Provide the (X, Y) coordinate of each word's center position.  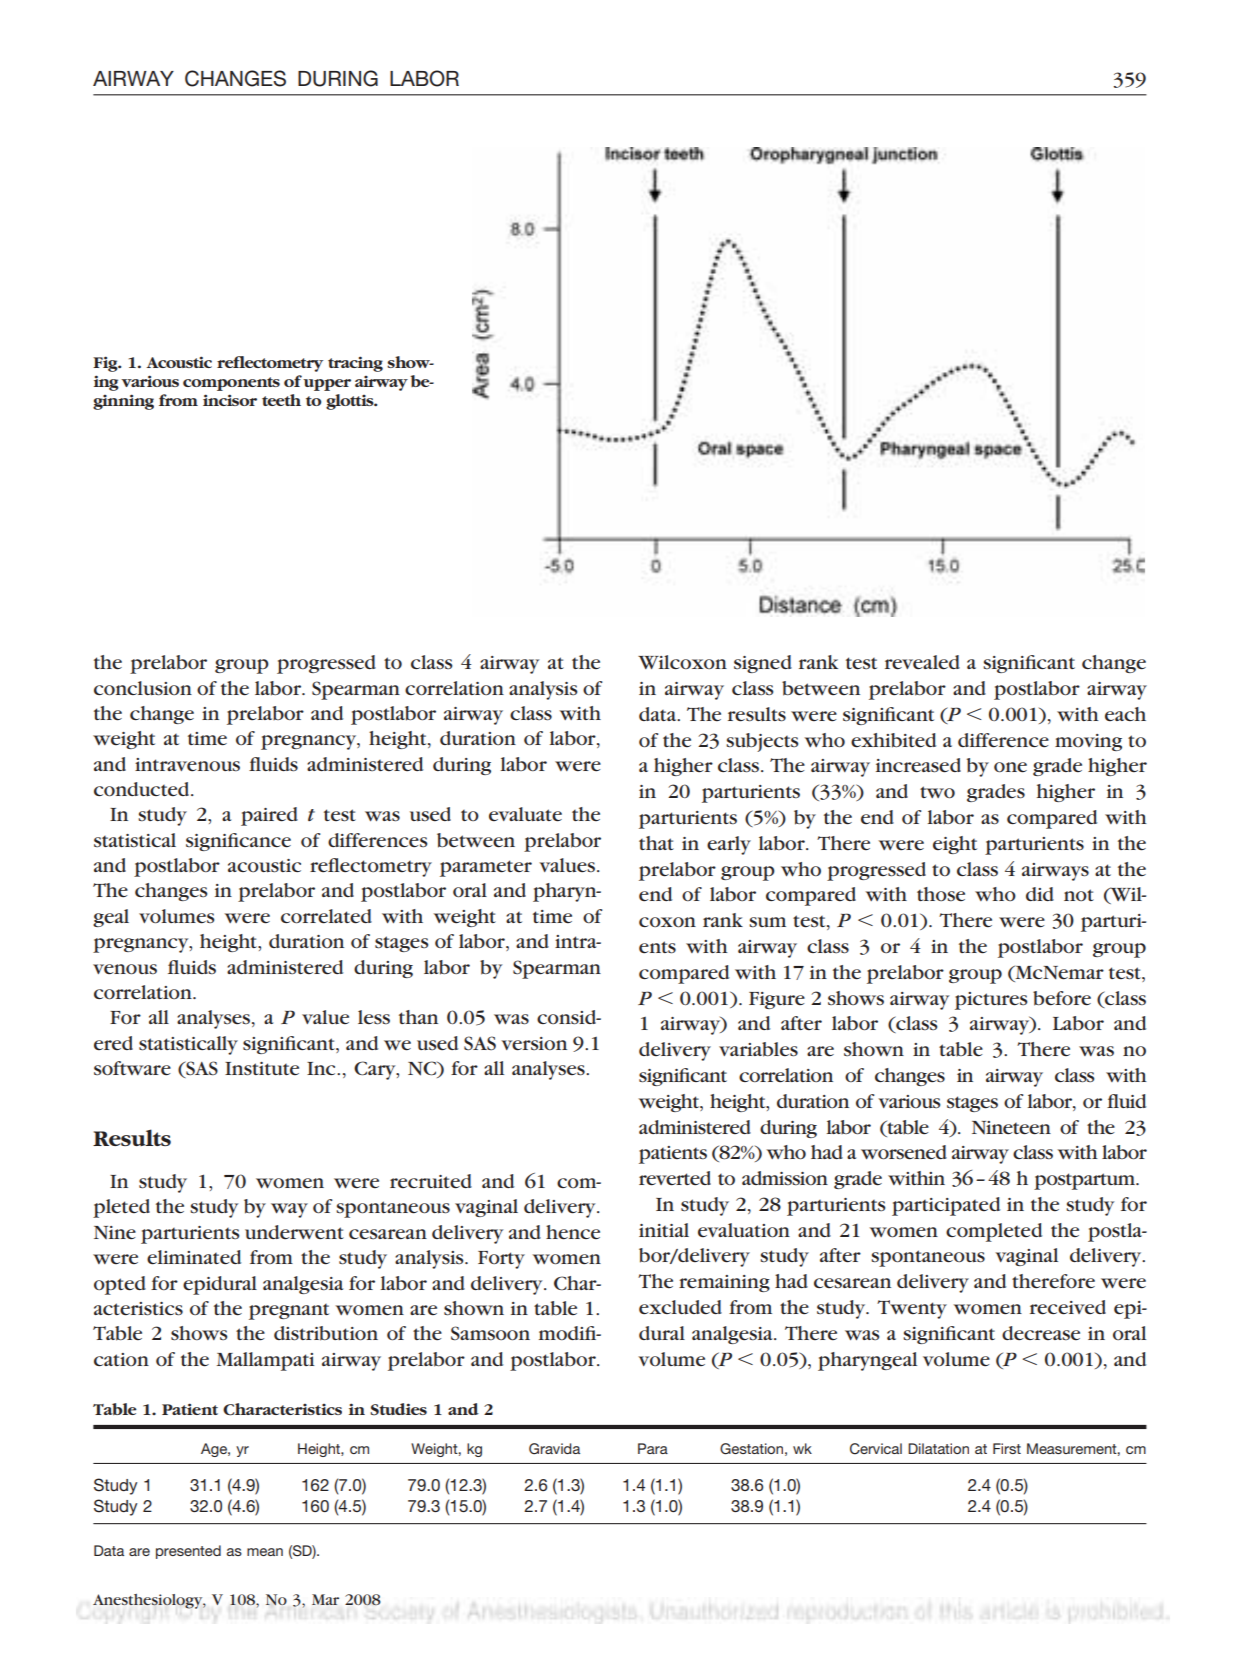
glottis (351, 402)
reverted (675, 1178)
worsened (904, 1152)
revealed (922, 662)
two (937, 792)
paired (269, 816)
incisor (230, 400)
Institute (262, 1069)
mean (265, 1552)
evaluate (525, 814)
